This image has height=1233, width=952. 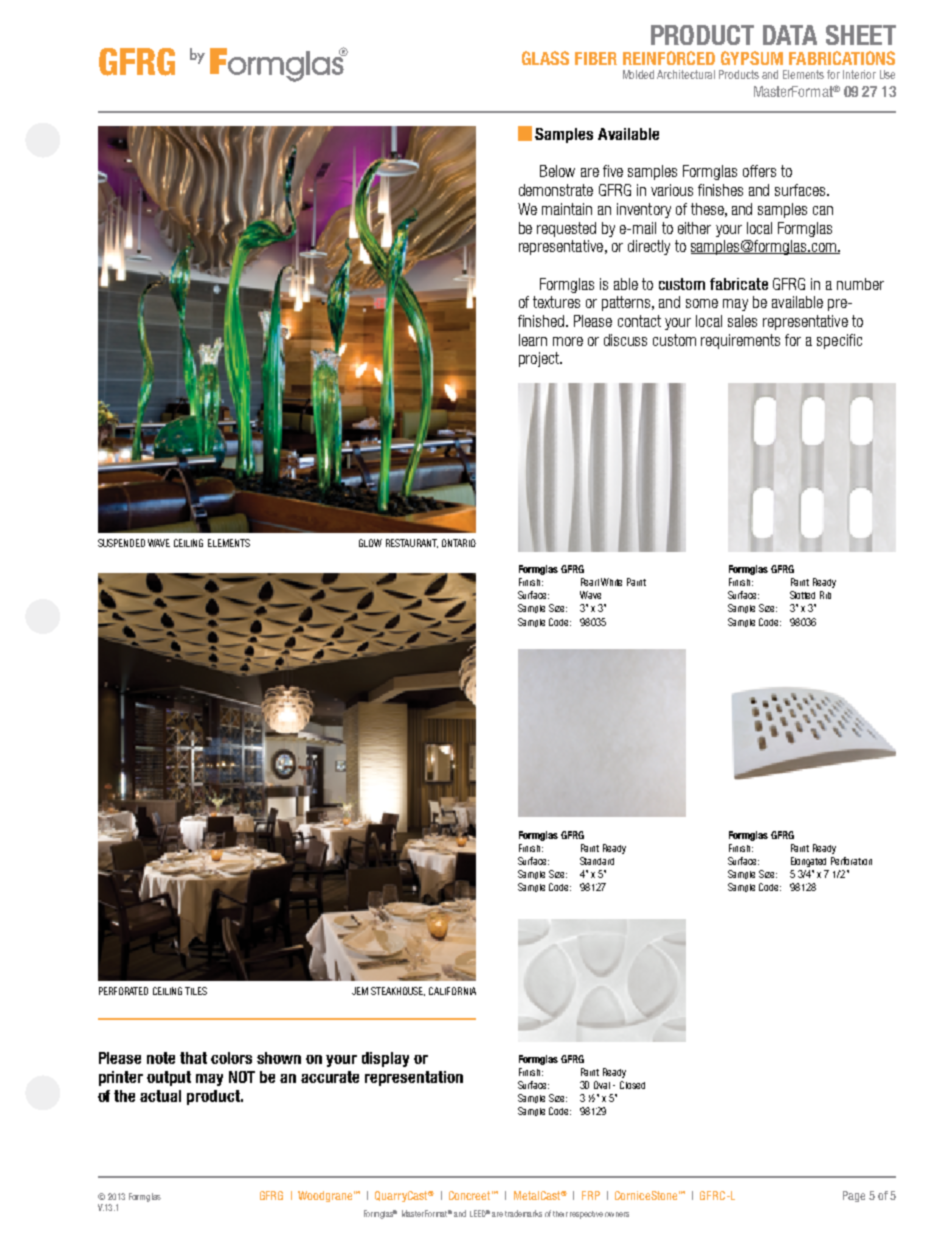 I want to click on Slotted, so click(x=802, y=595).
